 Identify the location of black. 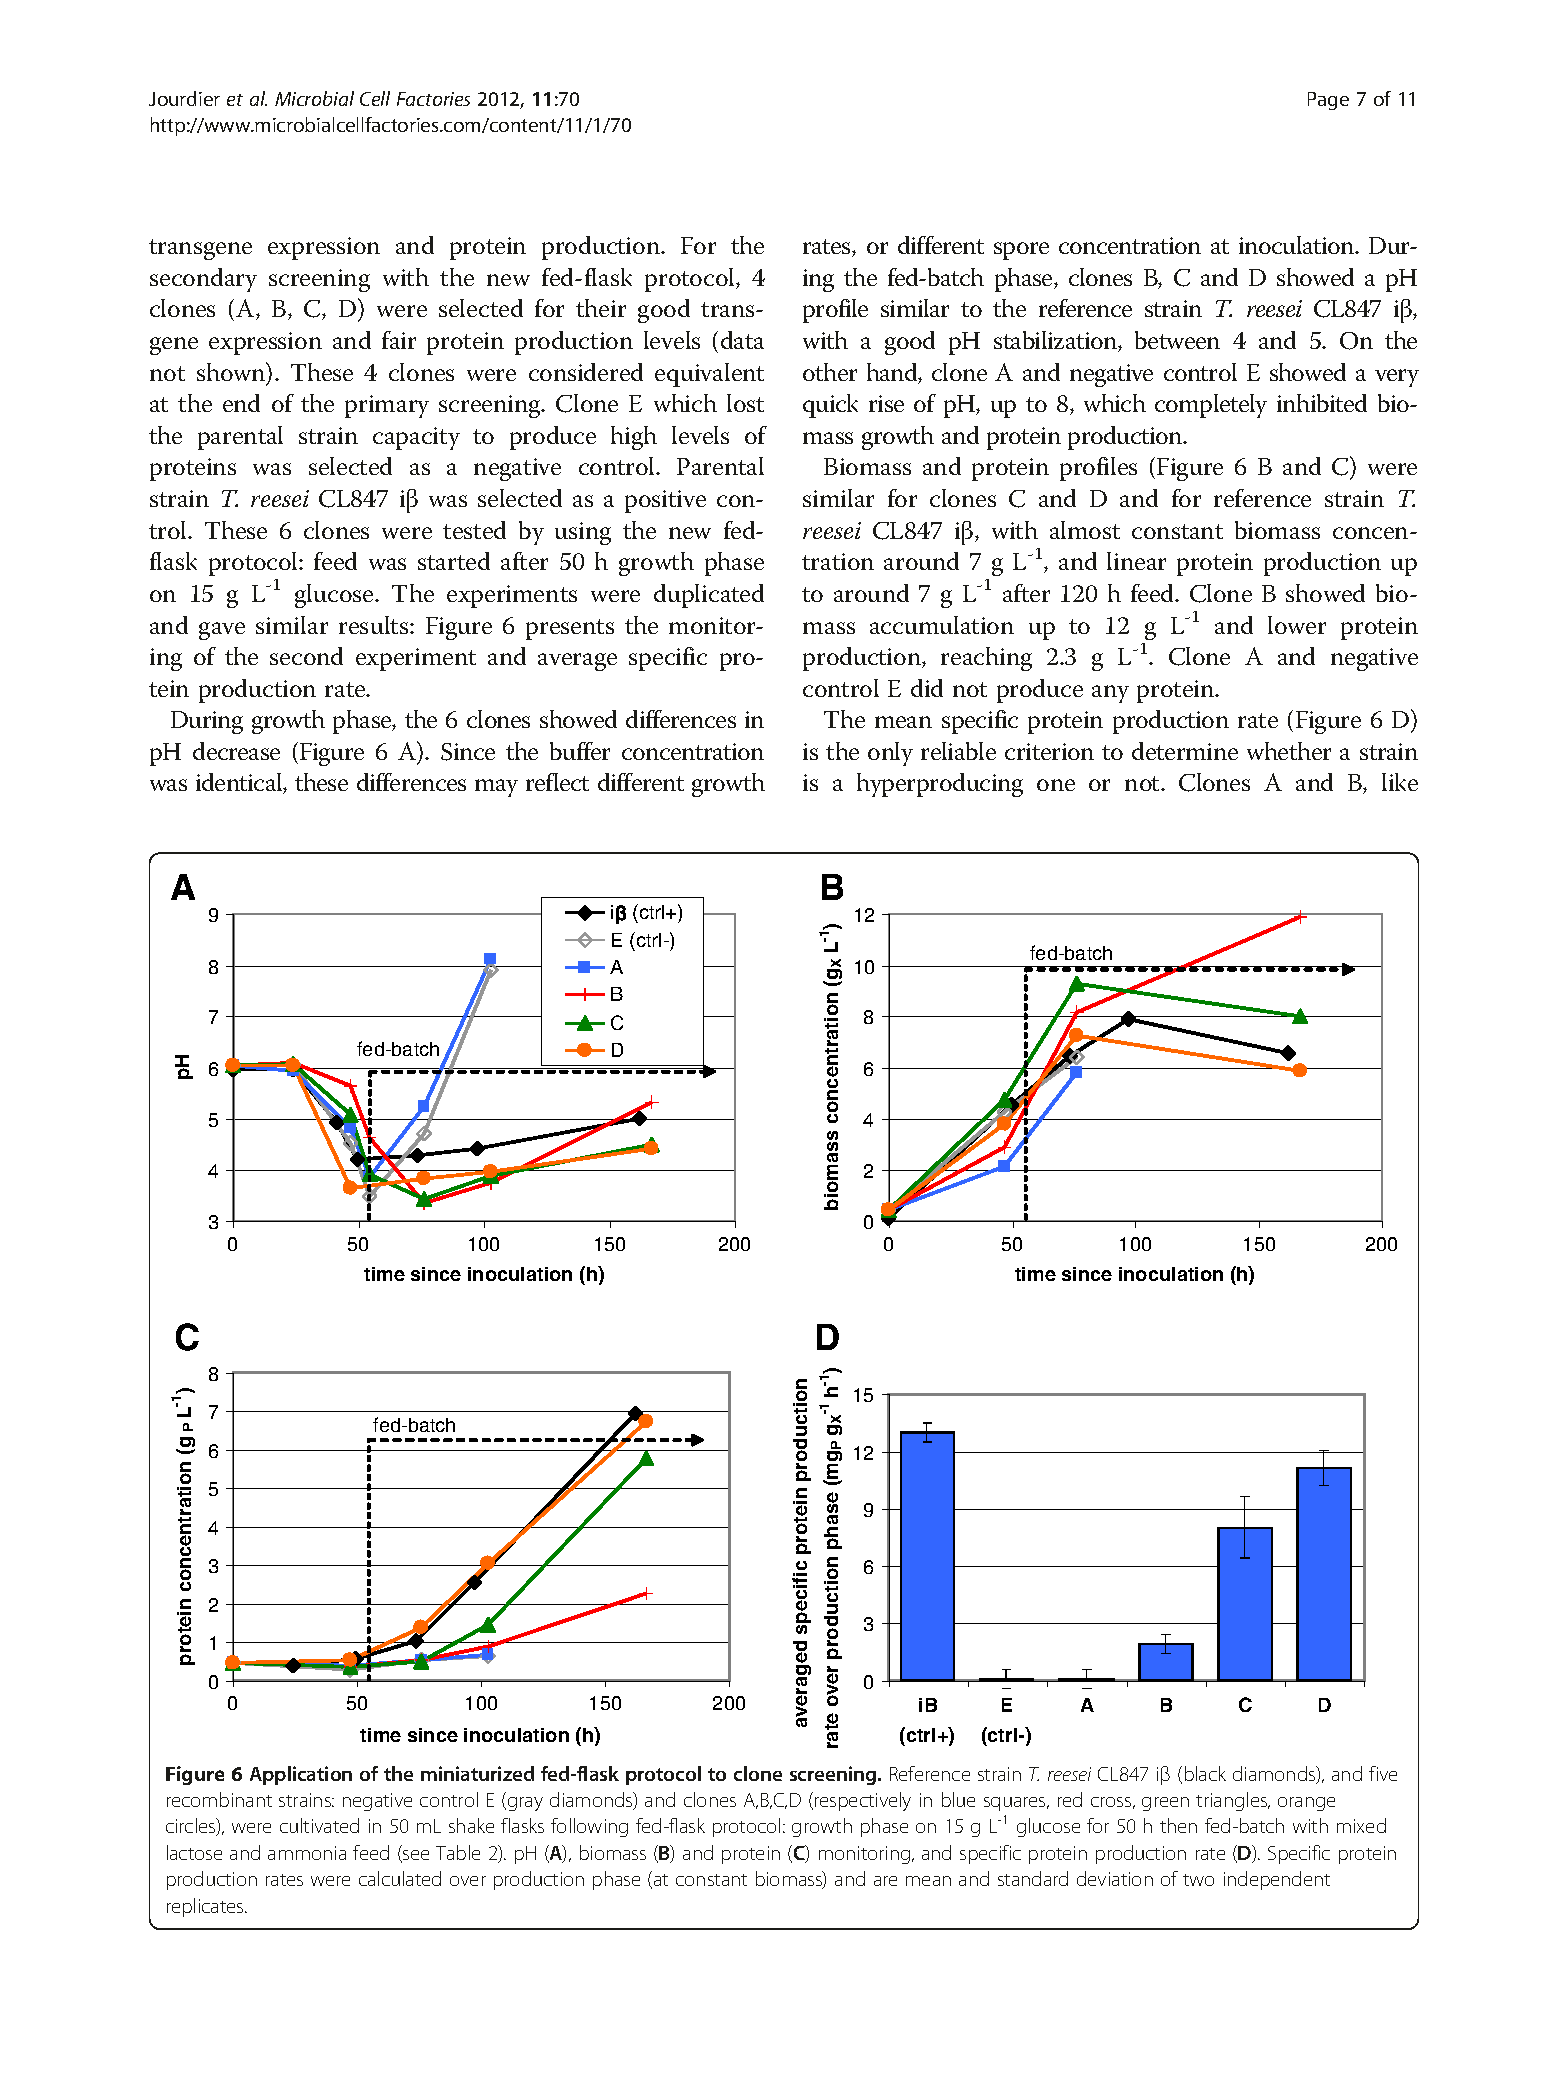
(1205, 1773).
